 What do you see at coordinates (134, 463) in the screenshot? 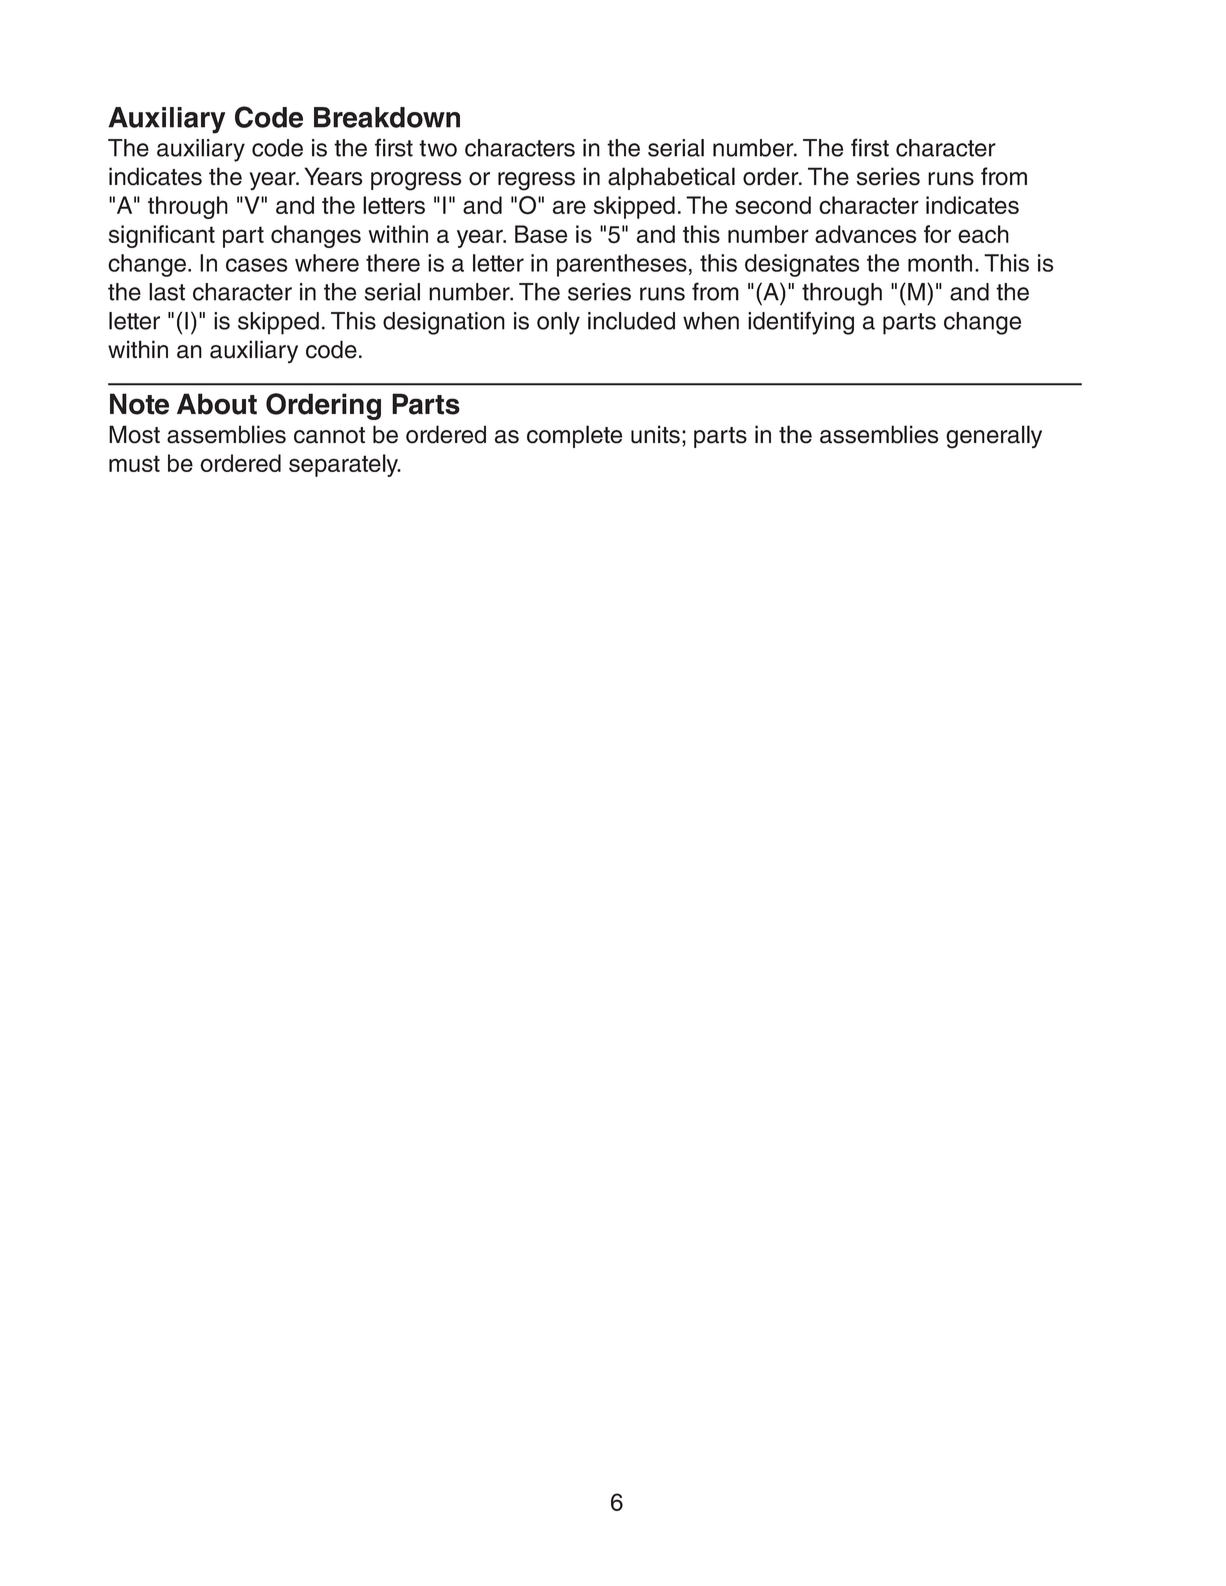
I see `must` at bounding box center [134, 463].
